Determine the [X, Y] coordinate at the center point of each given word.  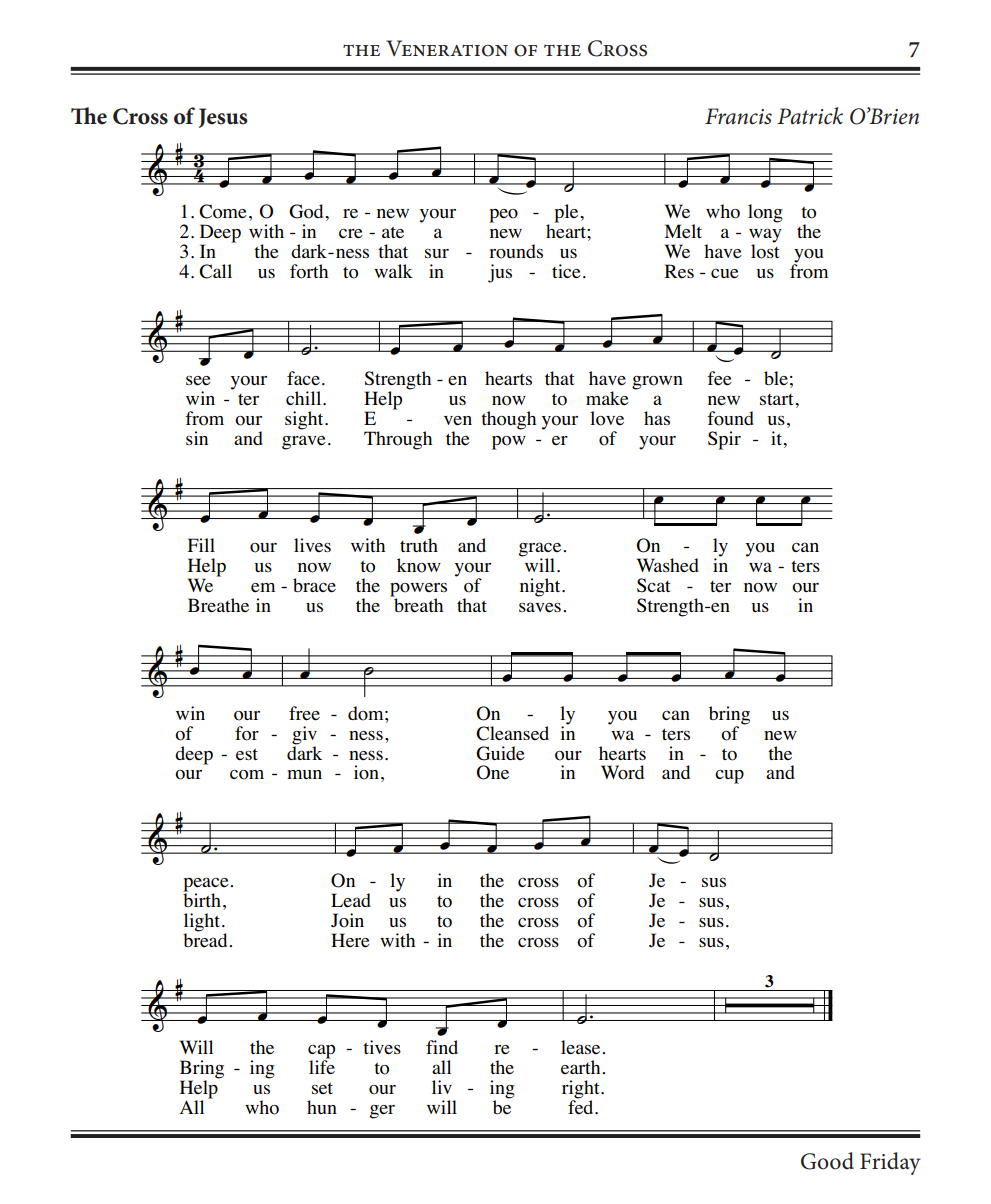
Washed [668, 565]
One [493, 772]
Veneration [447, 48]
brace [314, 585]
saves [540, 607]
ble [776, 378]
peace [207, 884]
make [607, 398]
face [303, 378]
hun [322, 1107]
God [307, 211]
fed [582, 1106]
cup [729, 777]
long [765, 213]
